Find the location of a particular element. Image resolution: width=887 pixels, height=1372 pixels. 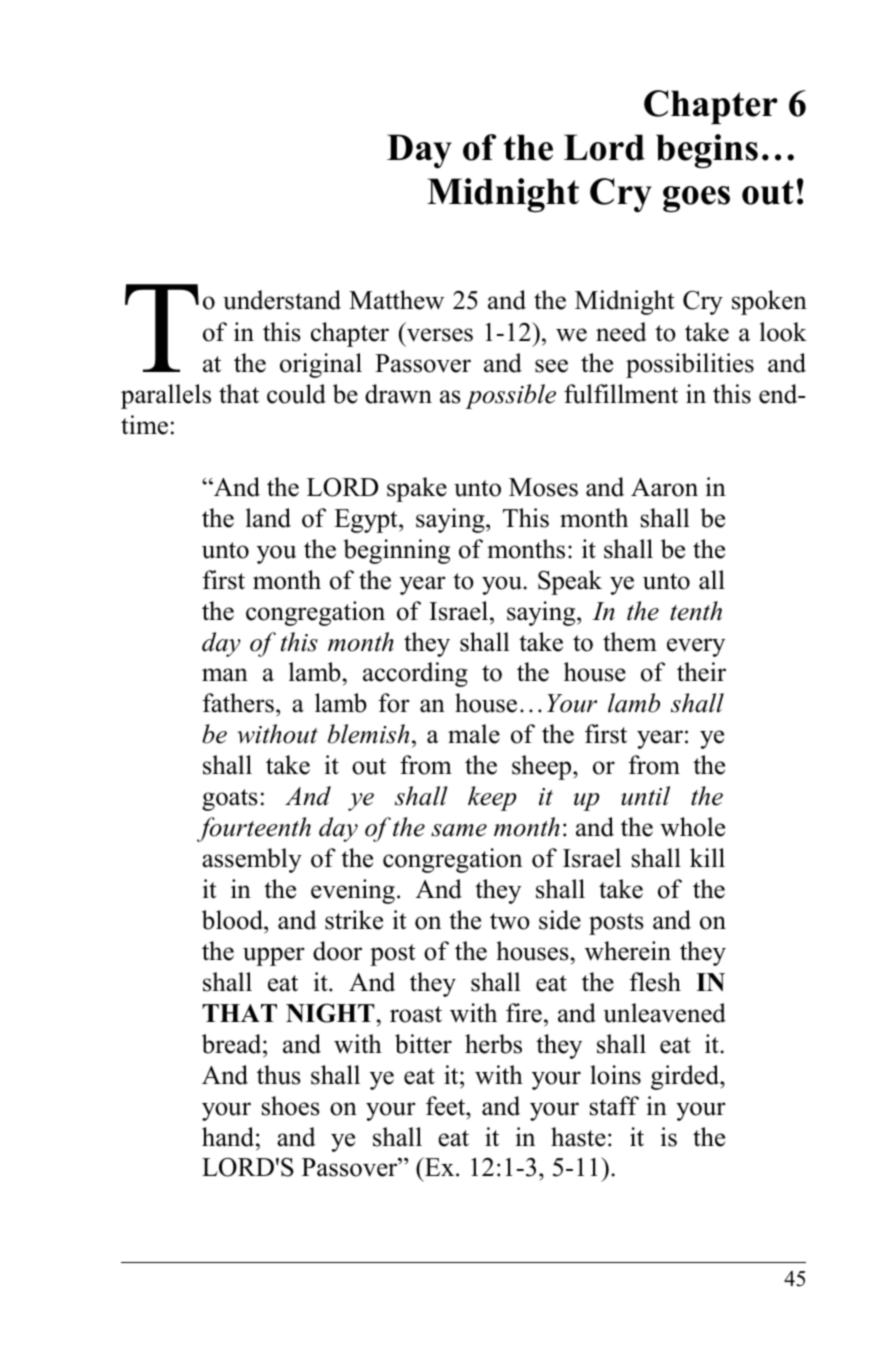

according is located at coordinates (415, 674).
